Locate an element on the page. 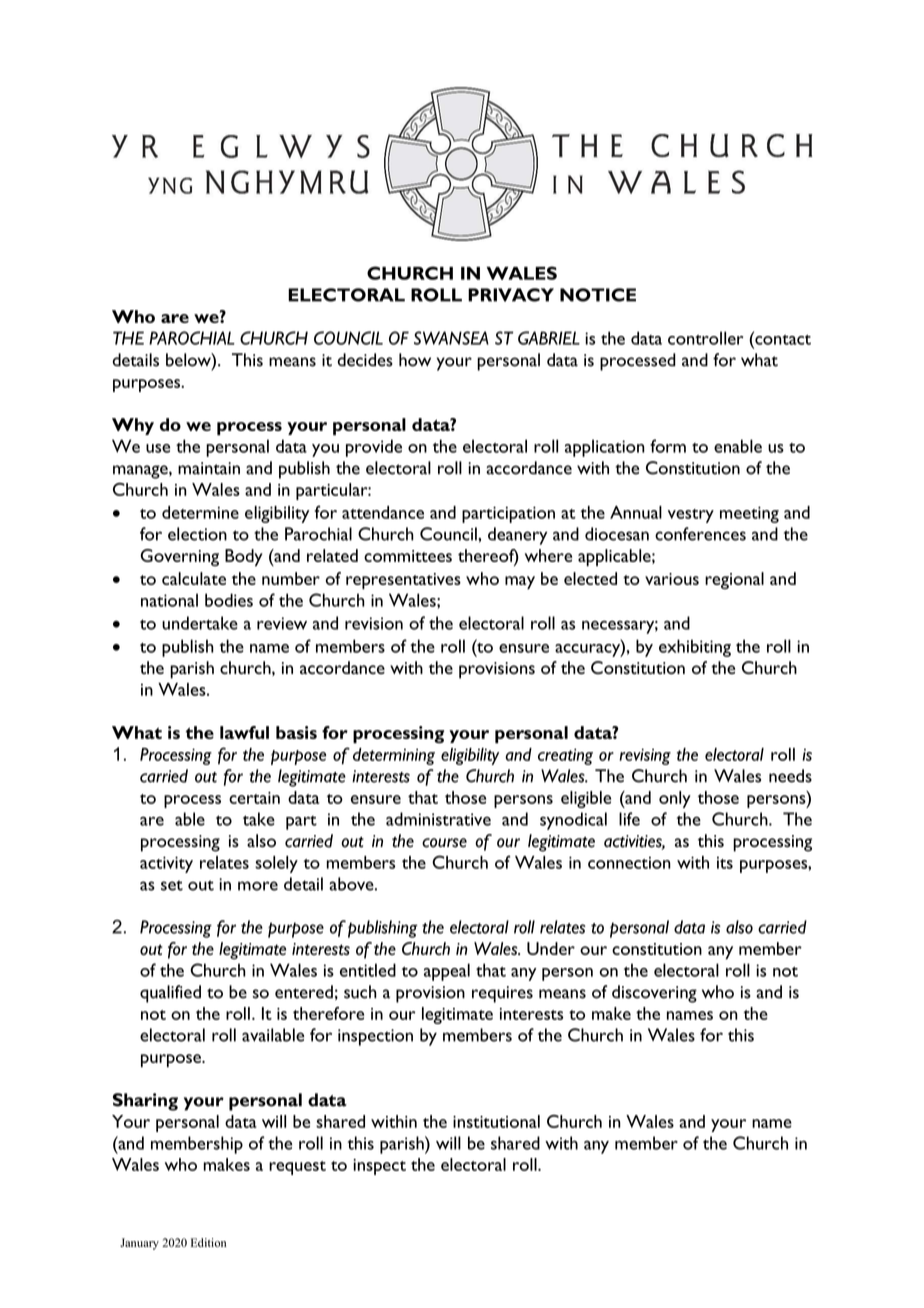  set is located at coordinates (172, 885).
